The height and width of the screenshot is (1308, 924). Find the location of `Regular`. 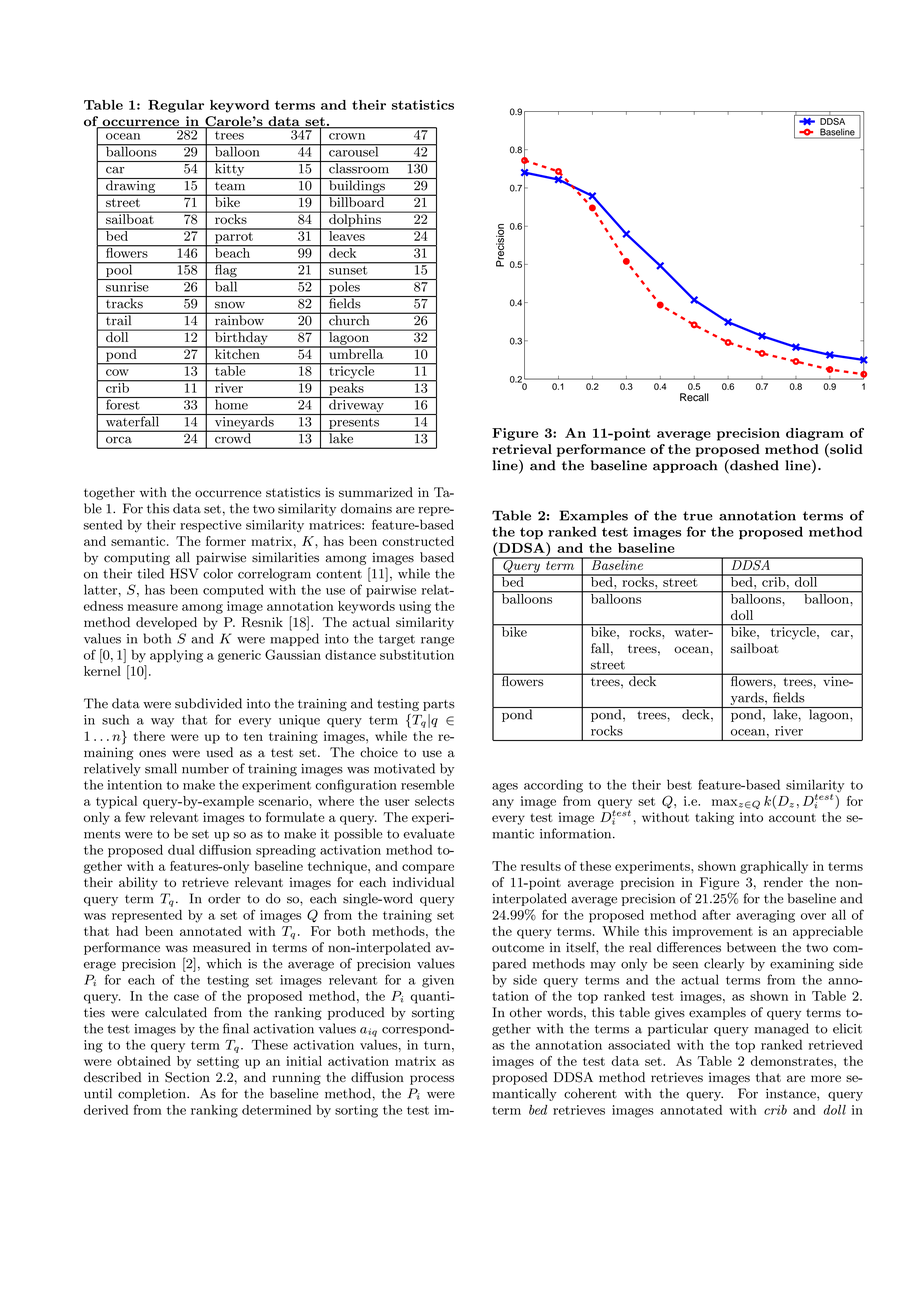

Regular is located at coordinates (176, 106).
